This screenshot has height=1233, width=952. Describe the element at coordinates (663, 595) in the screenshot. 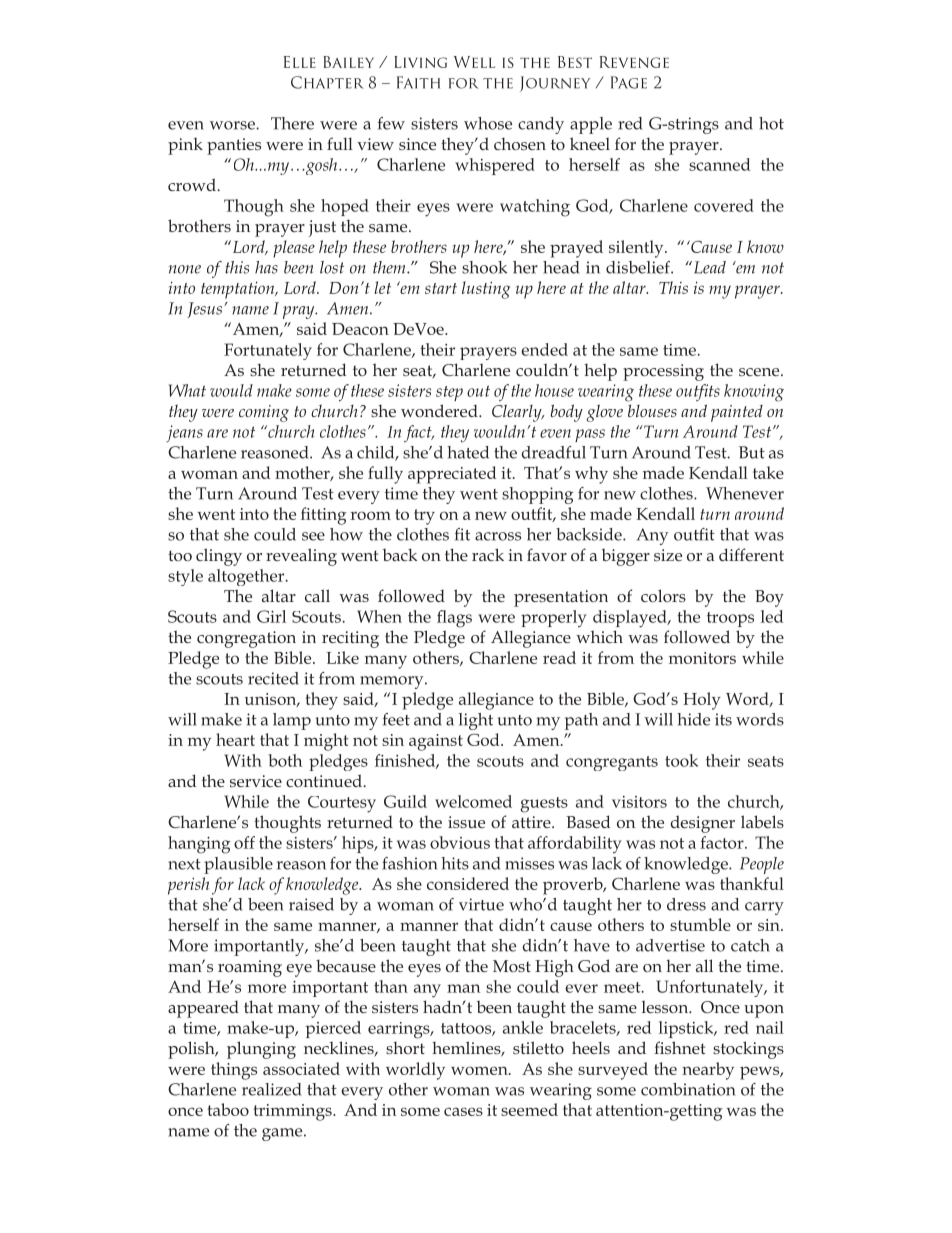

I see `colors` at that location.
